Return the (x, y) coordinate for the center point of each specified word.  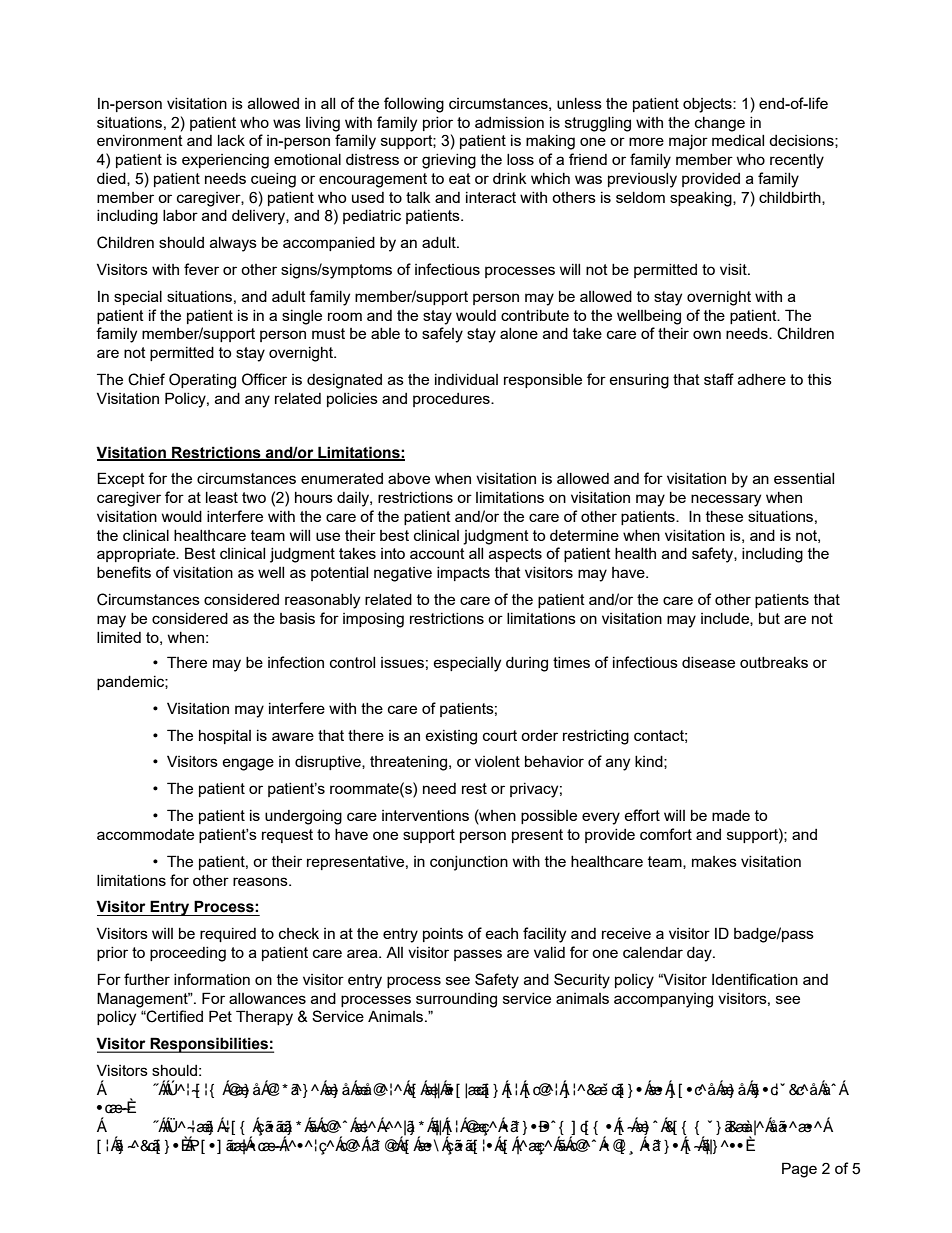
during (527, 664)
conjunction (469, 863)
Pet (220, 1016)
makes (714, 861)
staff (719, 379)
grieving (449, 161)
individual (466, 379)
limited (119, 637)
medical (738, 140)
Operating (202, 381)
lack (231, 140)
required (228, 935)
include (726, 619)
